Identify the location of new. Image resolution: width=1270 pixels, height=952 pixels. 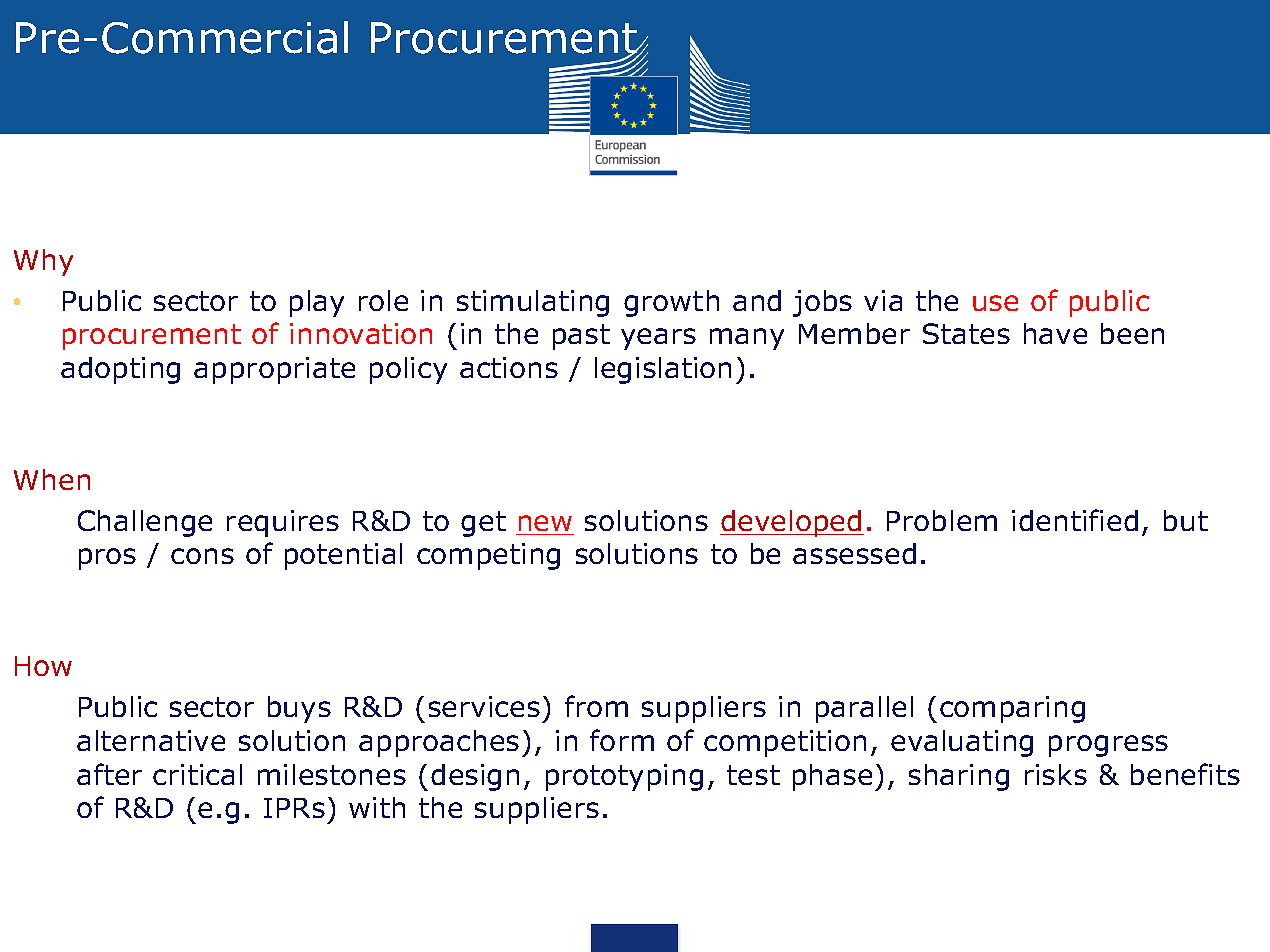
(545, 523).
